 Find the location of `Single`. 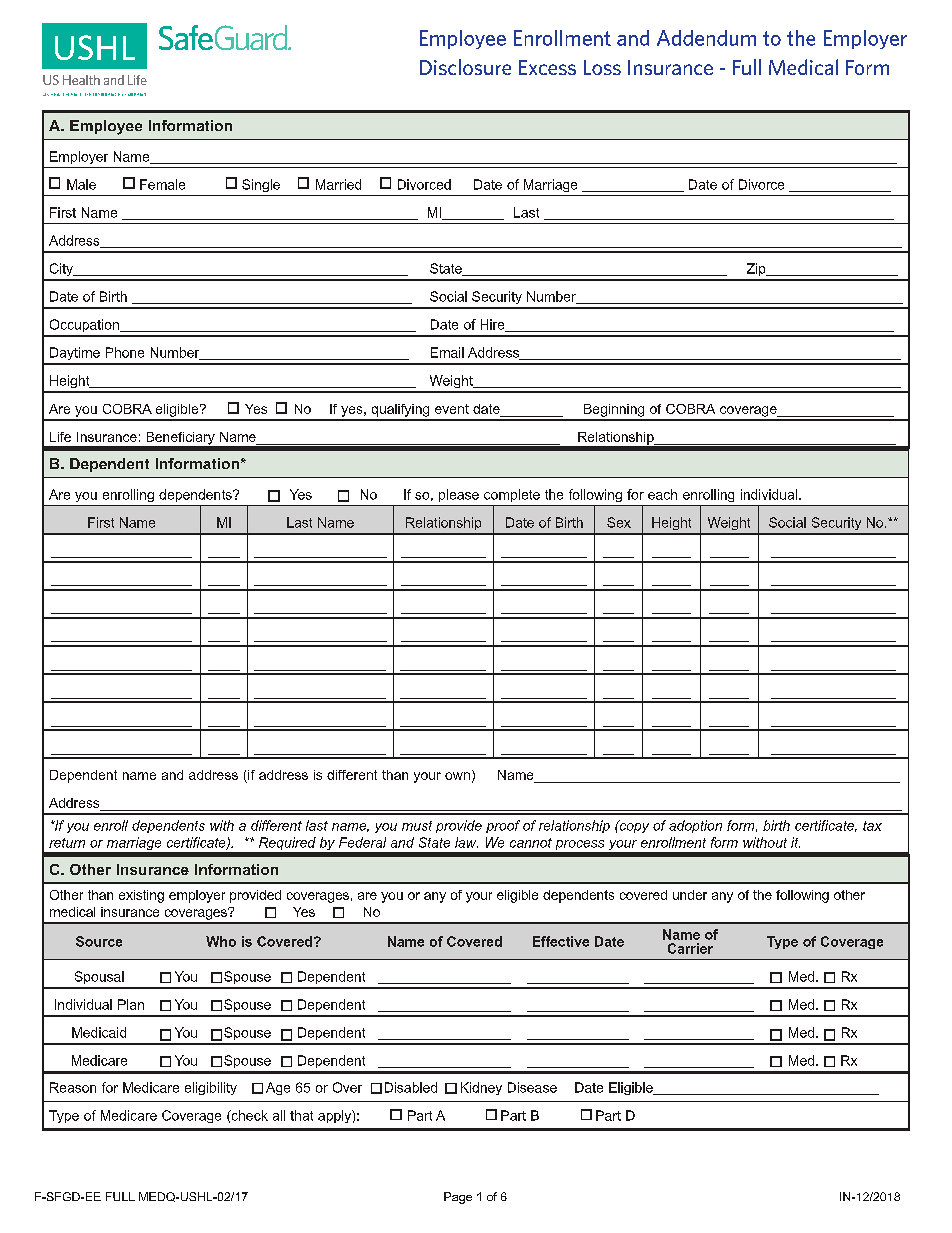

Single is located at coordinates (261, 185).
